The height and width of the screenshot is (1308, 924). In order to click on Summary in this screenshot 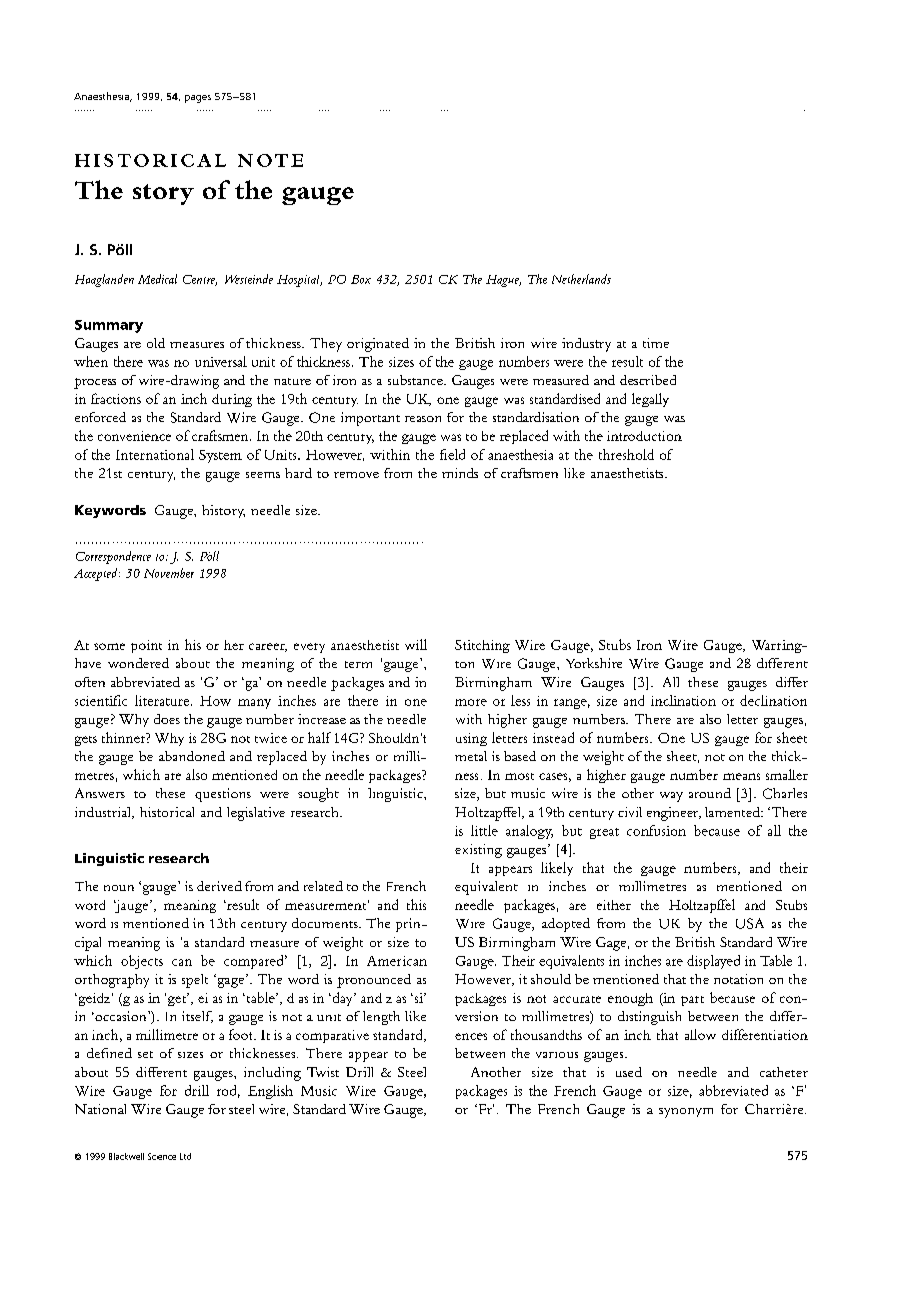, I will do `click(109, 326)`.
